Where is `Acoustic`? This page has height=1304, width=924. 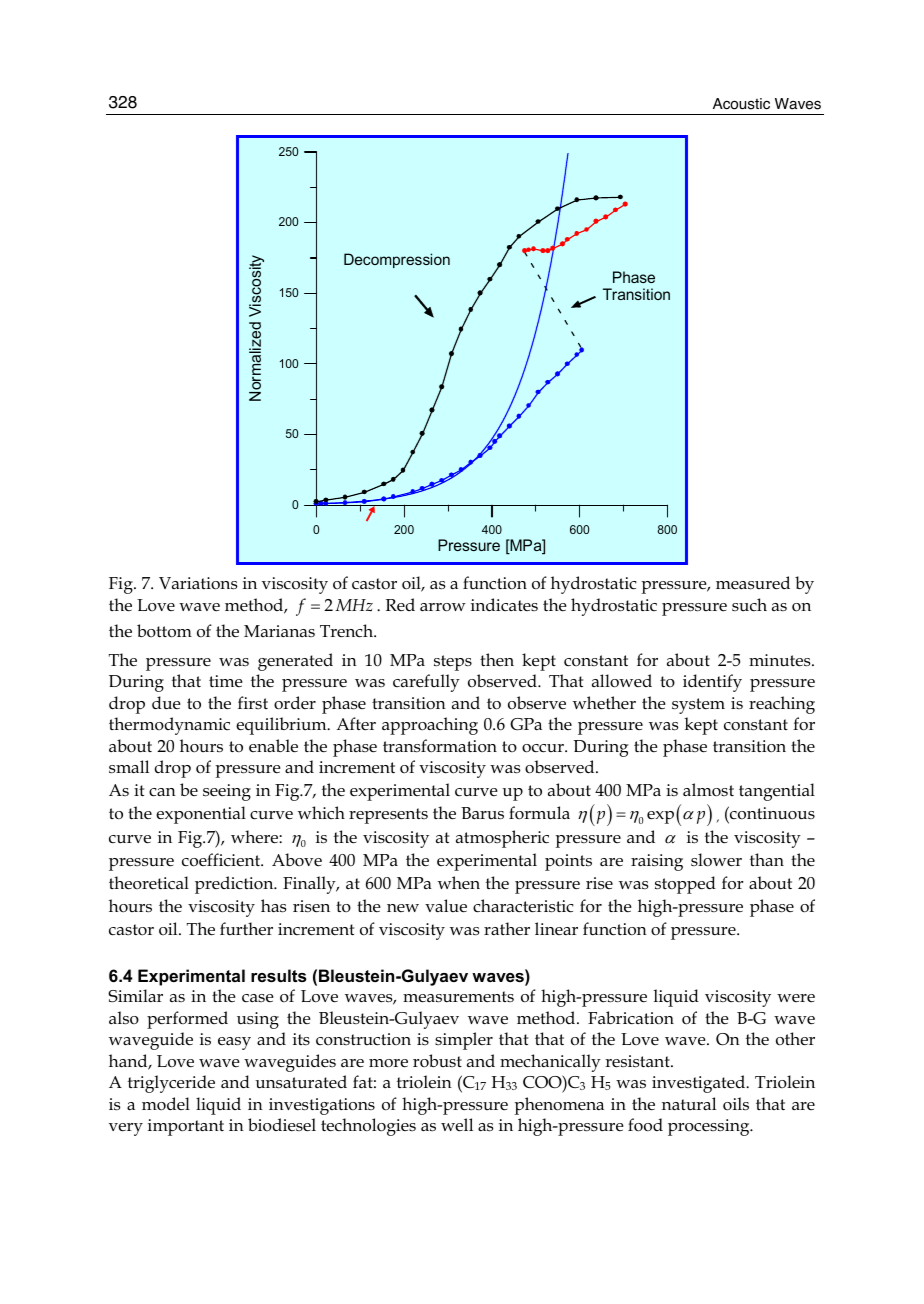 Acoustic is located at coordinates (741, 104).
